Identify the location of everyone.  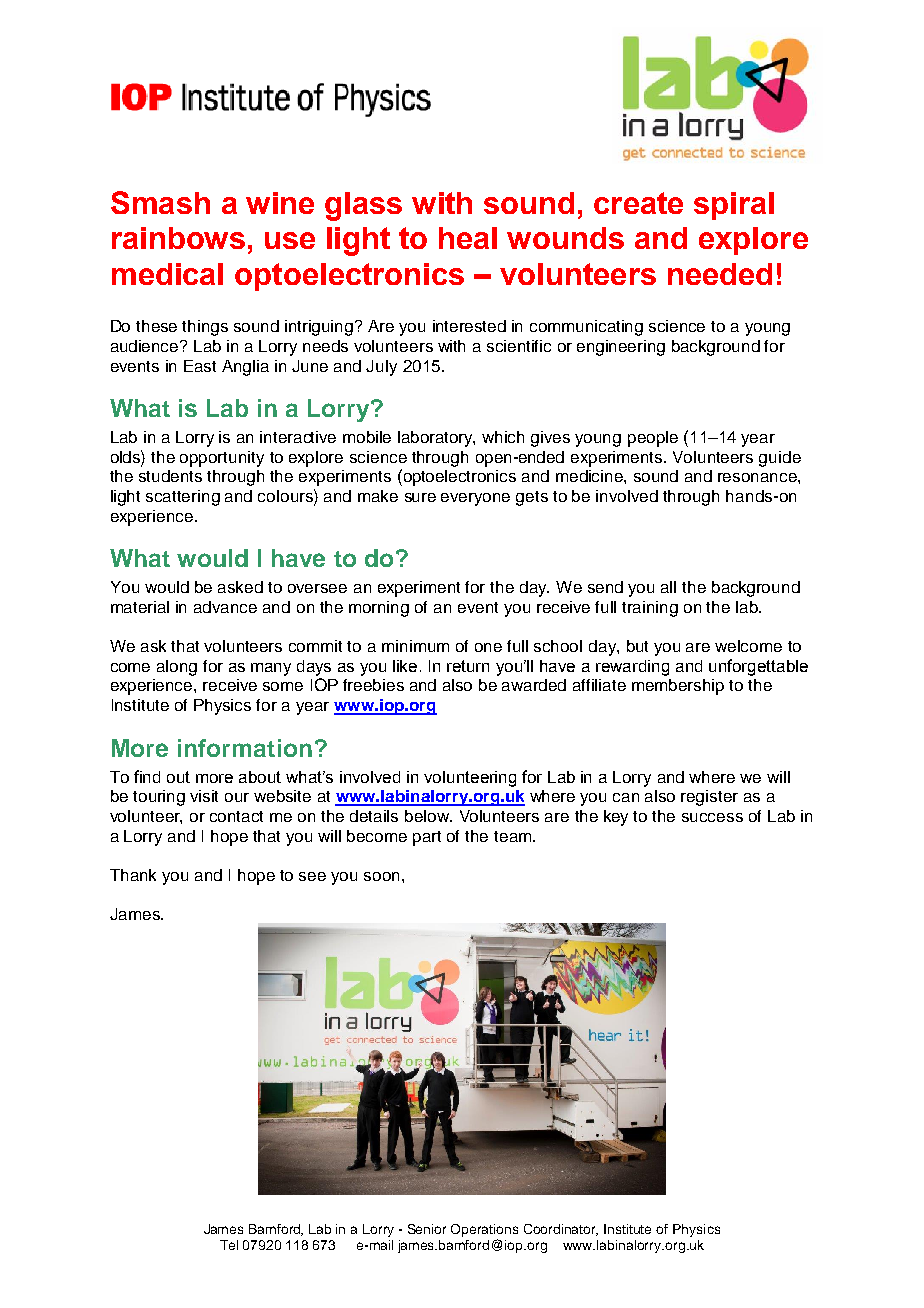
(475, 499).
